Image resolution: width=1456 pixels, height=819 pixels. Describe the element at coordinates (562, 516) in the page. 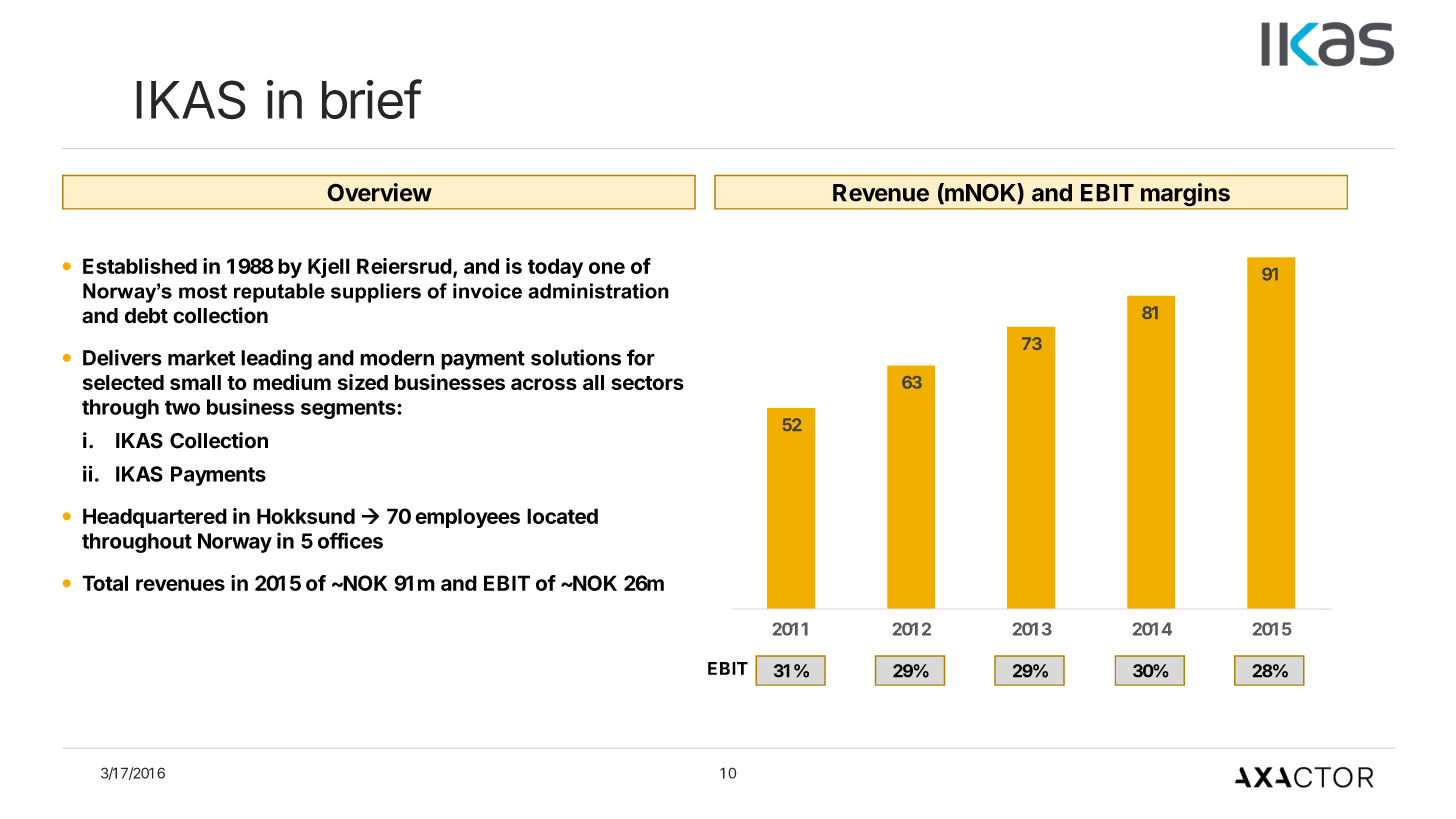

I see `located` at that location.
